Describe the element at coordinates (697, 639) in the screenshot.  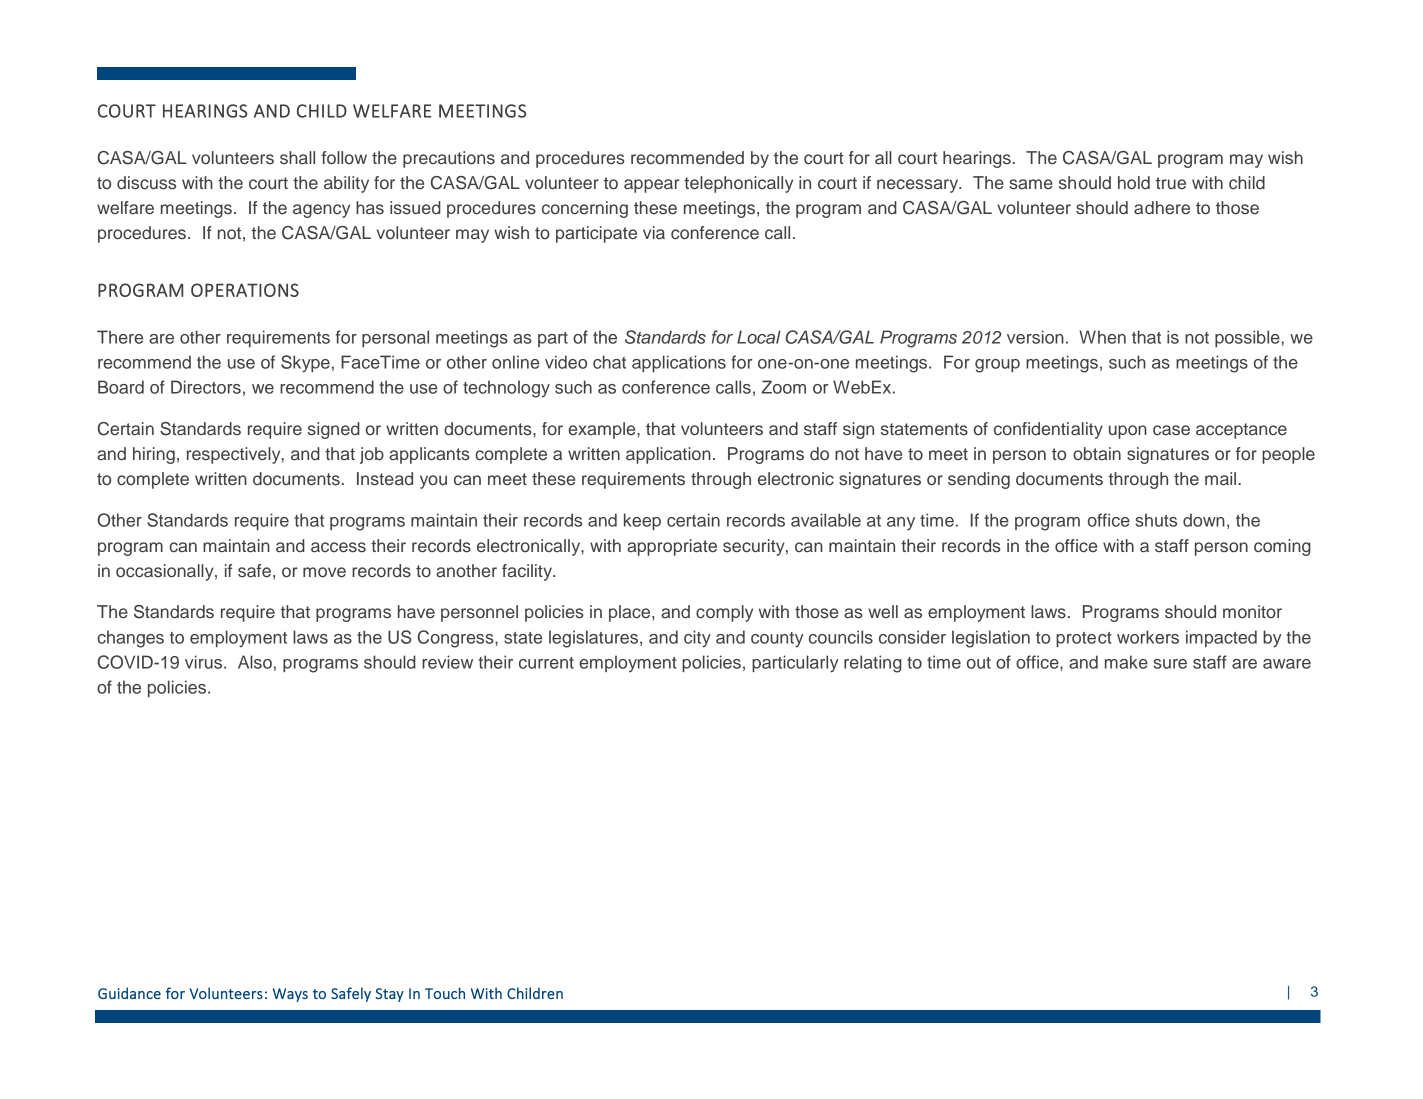
I see `city` at that location.
